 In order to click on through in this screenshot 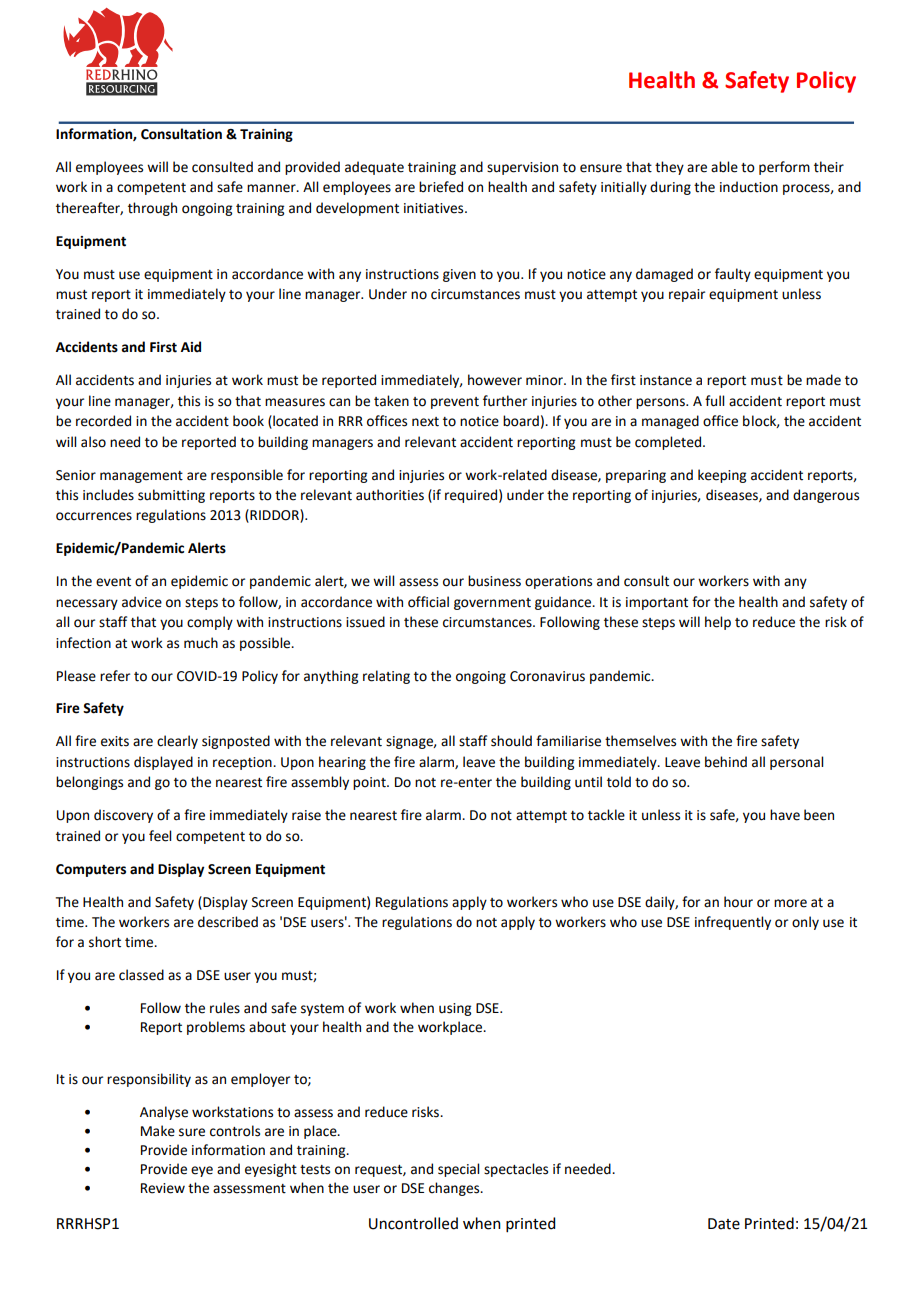, I will do `click(152, 209)`.
